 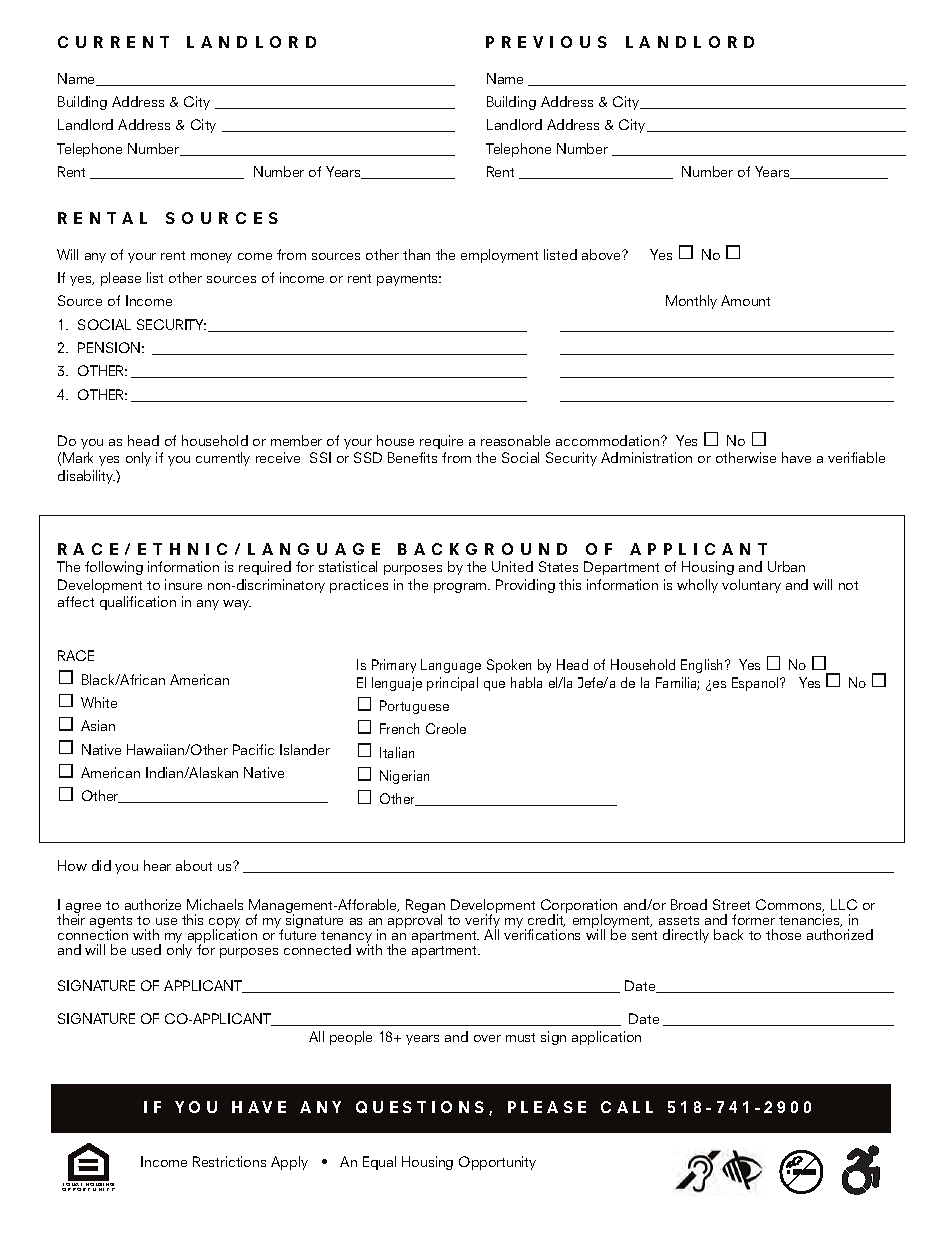 What do you see at coordinates (229, 1161) in the page?
I see `Restrictions` at bounding box center [229, 1161].
